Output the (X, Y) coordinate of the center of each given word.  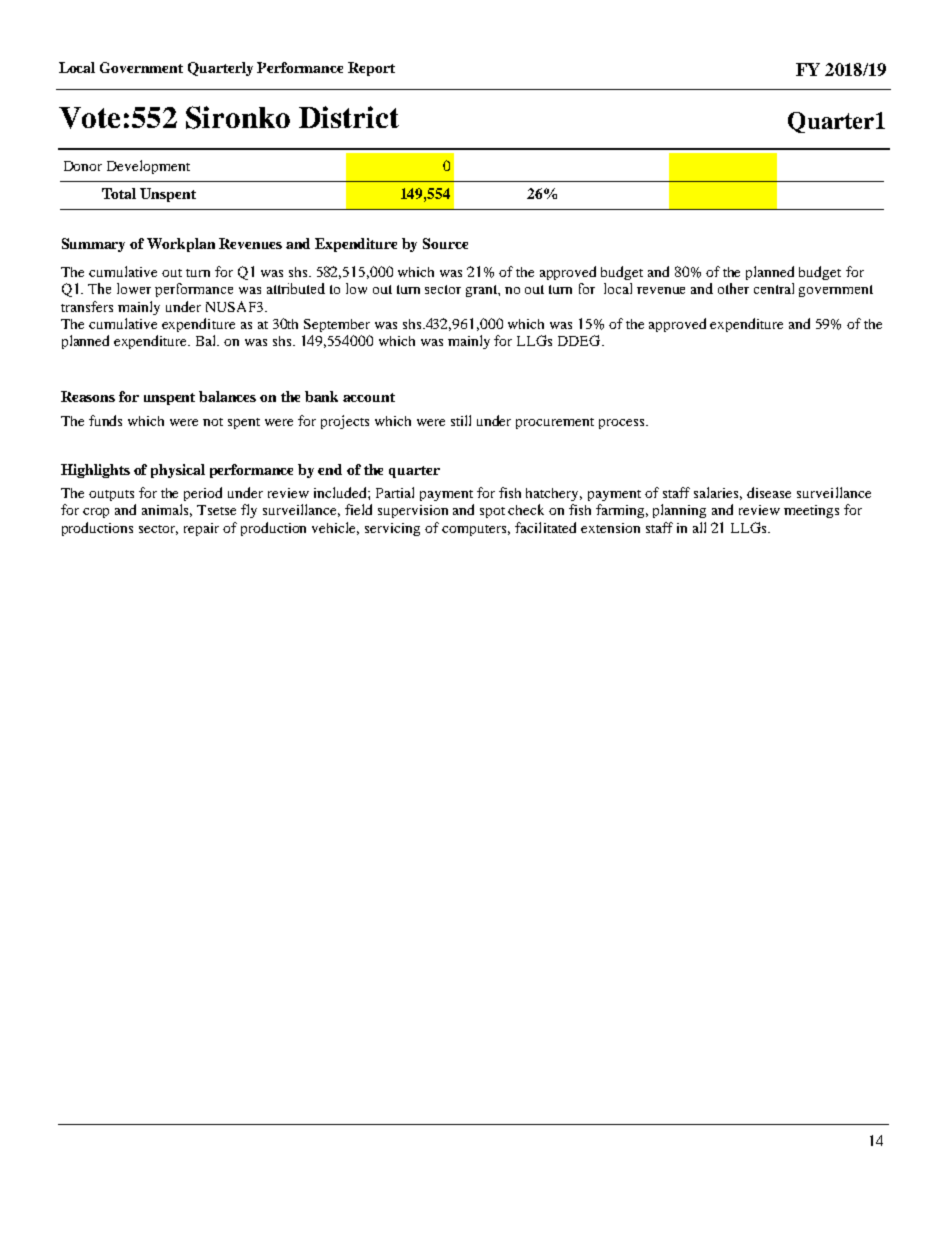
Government (141, 67)
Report (371, 69)
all (699, 527)
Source (445, 243)
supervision (413, 511)
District (349, 117)
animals (167, 510)
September (337, 325)
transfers (87, 306)
